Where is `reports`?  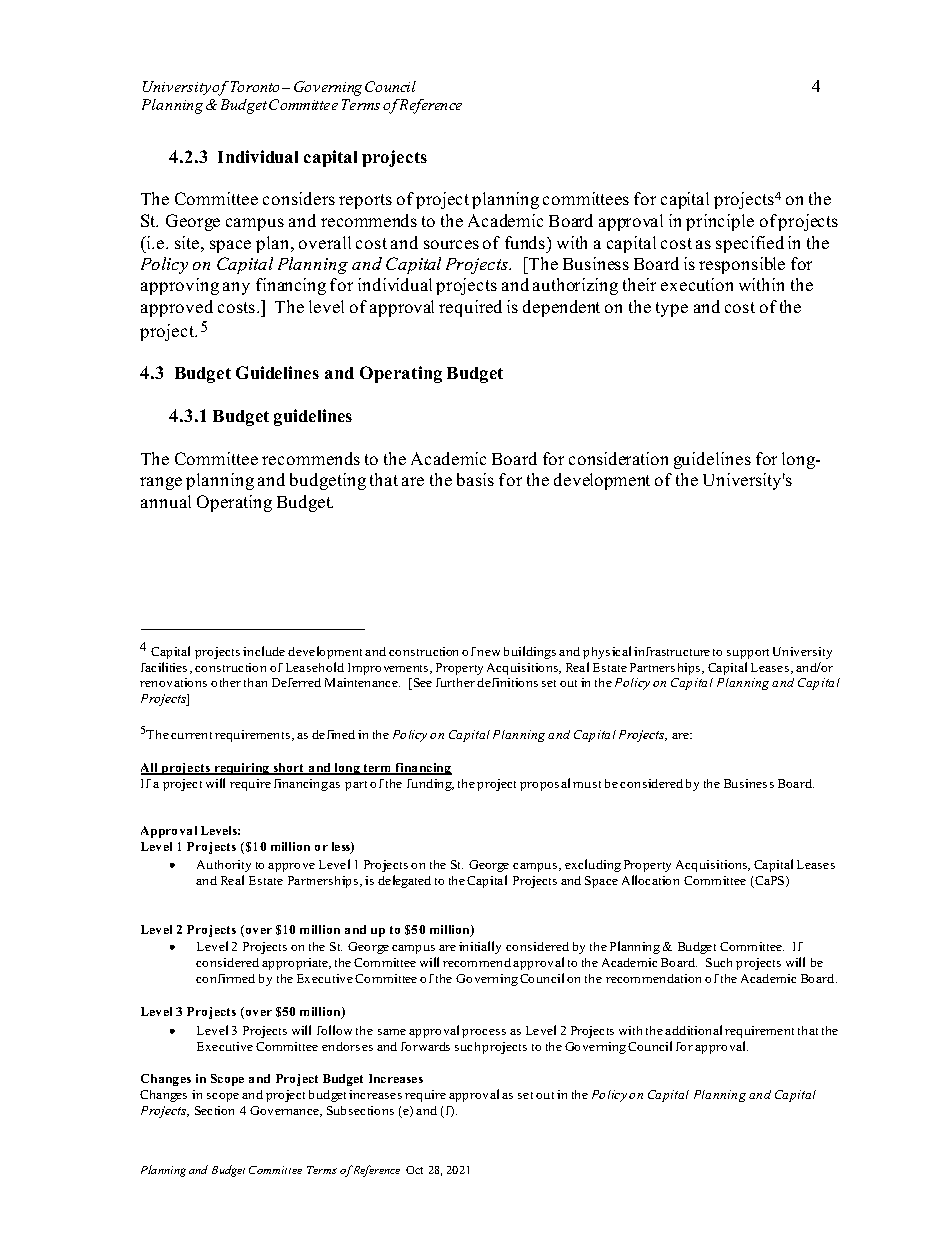
reports is located at coordinates (365, 201).
